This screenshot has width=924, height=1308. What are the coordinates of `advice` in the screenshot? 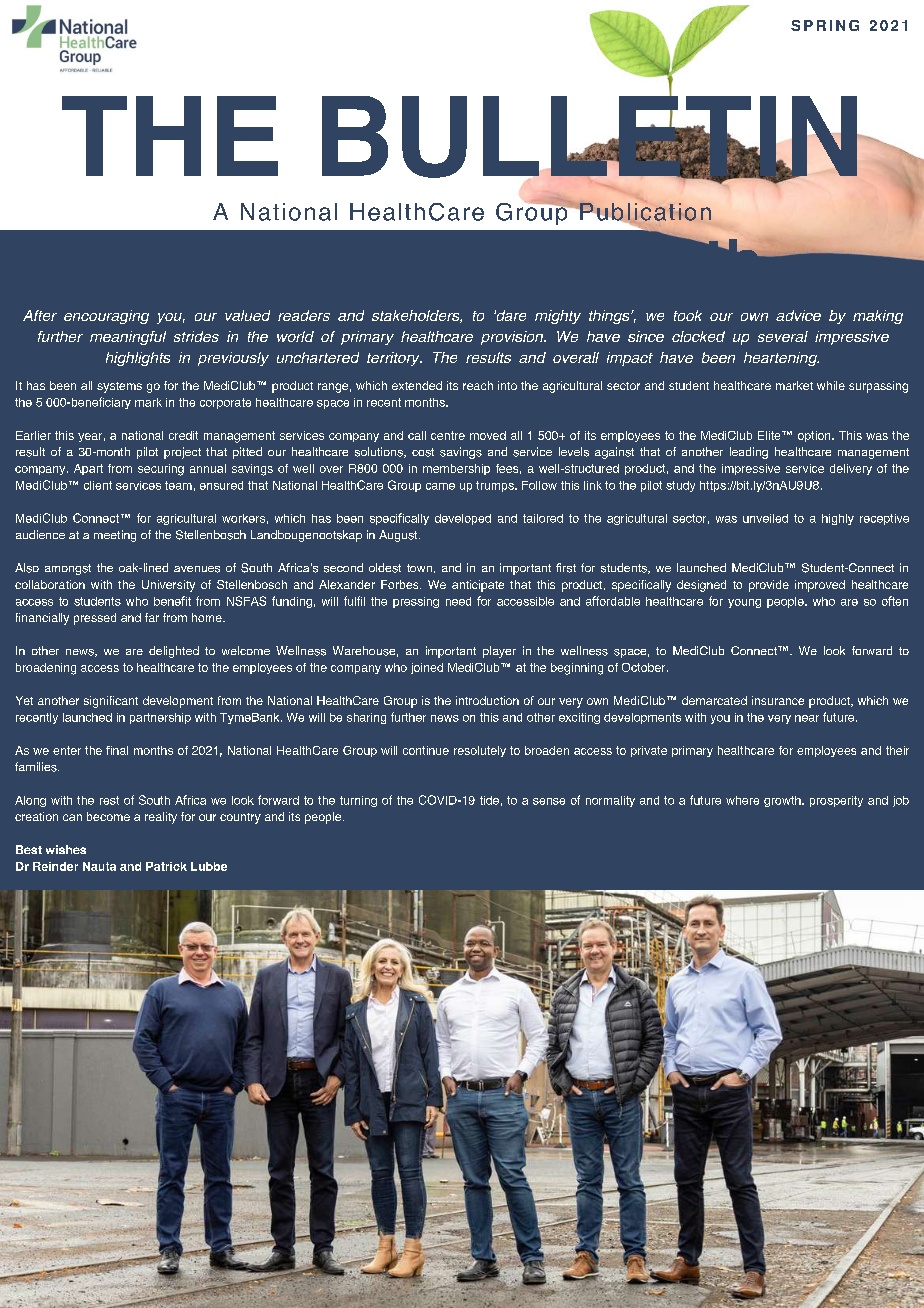 It's located at (798, 315).
